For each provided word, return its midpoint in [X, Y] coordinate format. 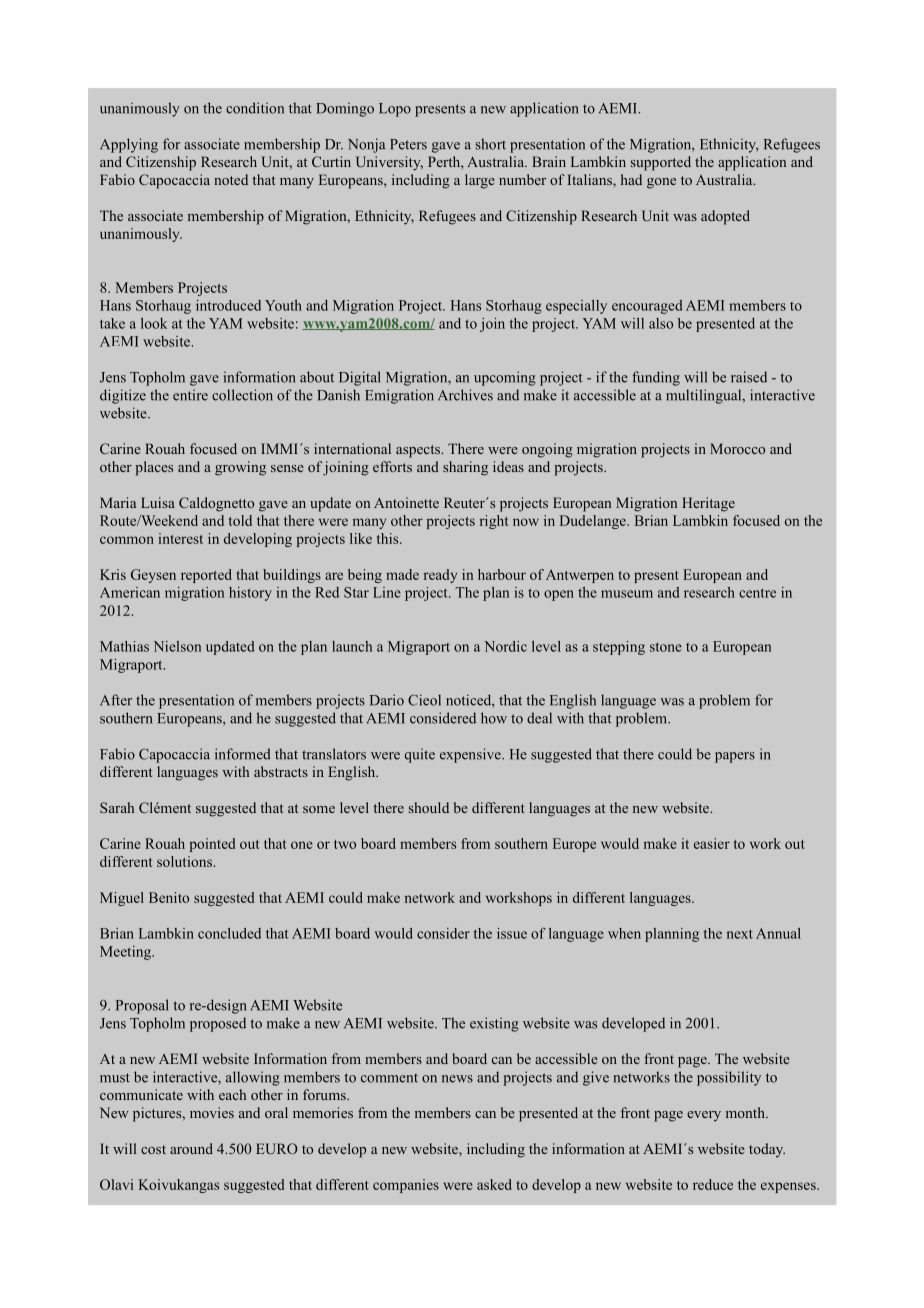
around [191, 1148]
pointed [212, 845]
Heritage [708, 504]
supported [661, 163]
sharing [465, 468]
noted [231, 179]
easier [712, 843]
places [154, 468]
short [491, 144]
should [429, 807]
